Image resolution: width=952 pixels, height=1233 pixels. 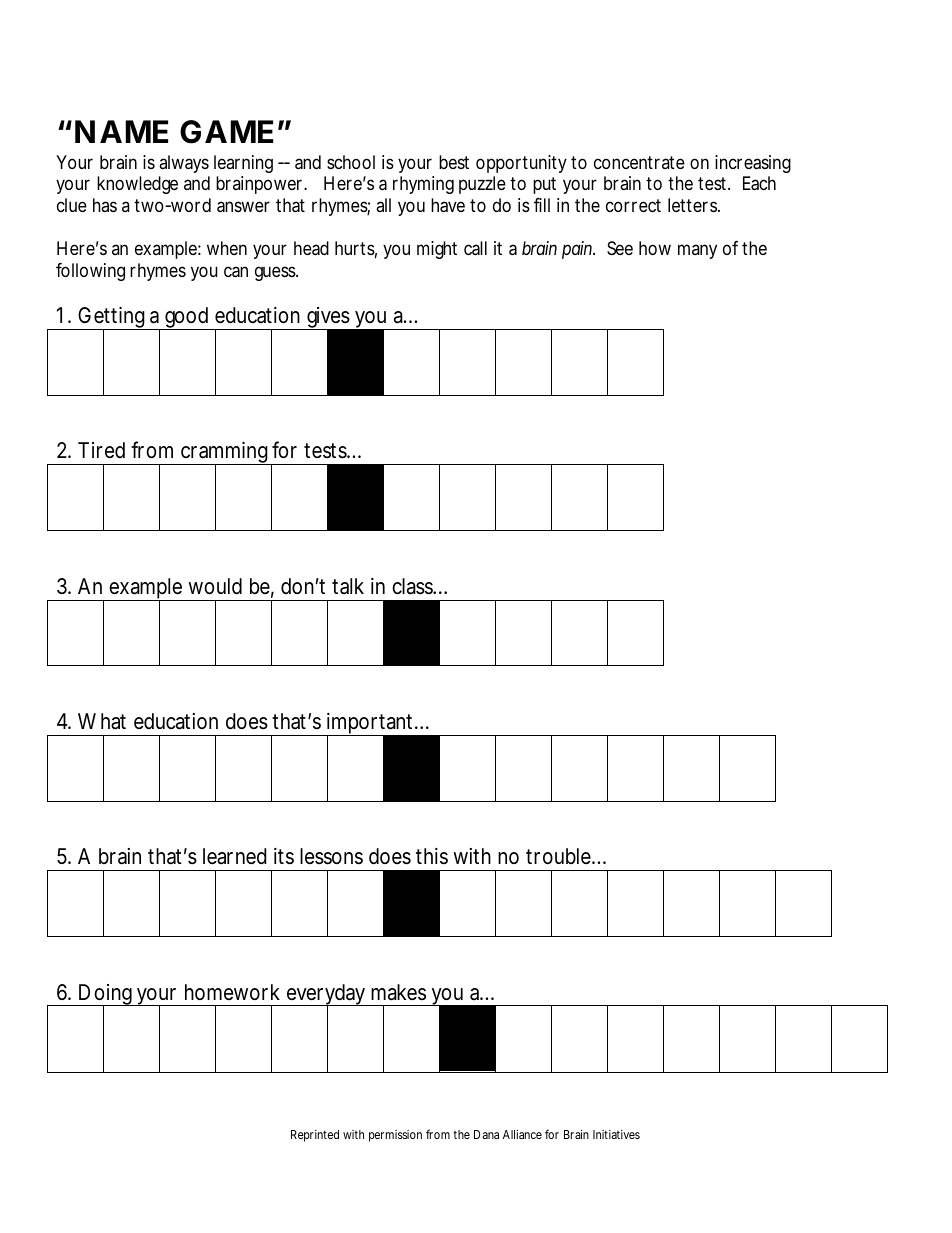 What do you see at coordinates (348, 586) in the screenshot?
I see `talk` at bounding box center [348, 586].
